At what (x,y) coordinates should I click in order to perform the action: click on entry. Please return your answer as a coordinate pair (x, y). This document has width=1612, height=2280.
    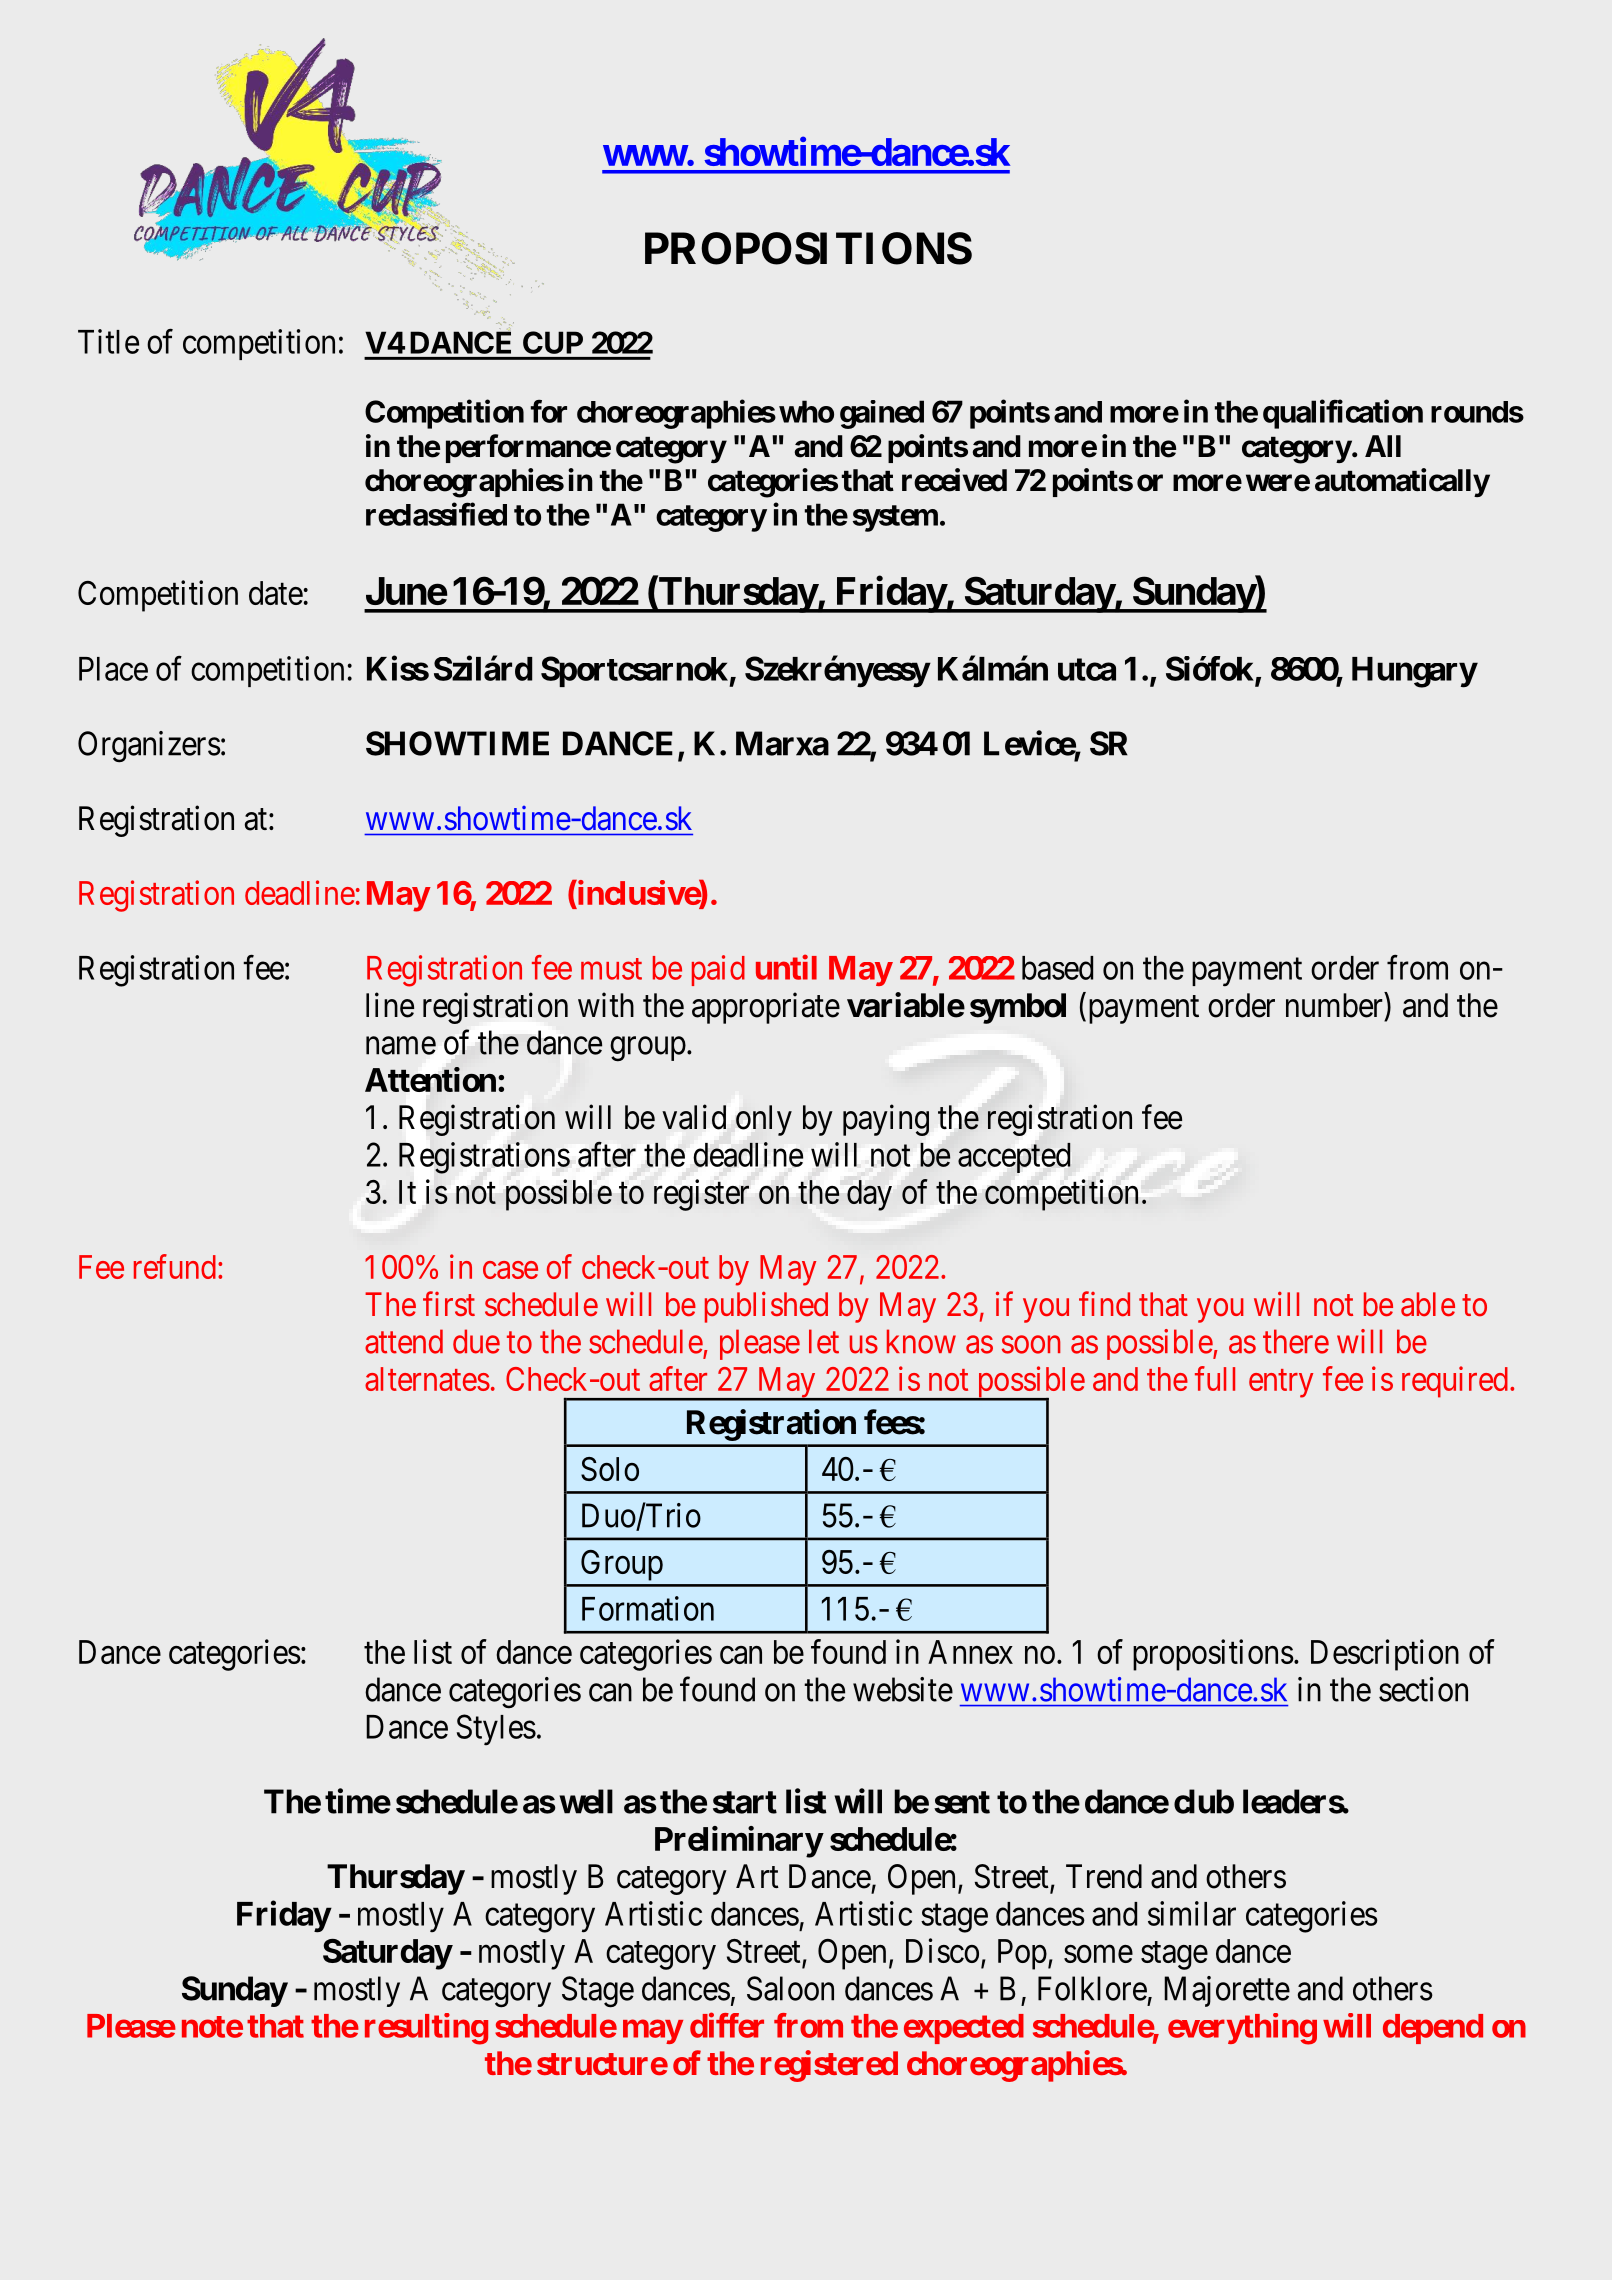
    Looking at the image, I should click on (1281, 1383).
